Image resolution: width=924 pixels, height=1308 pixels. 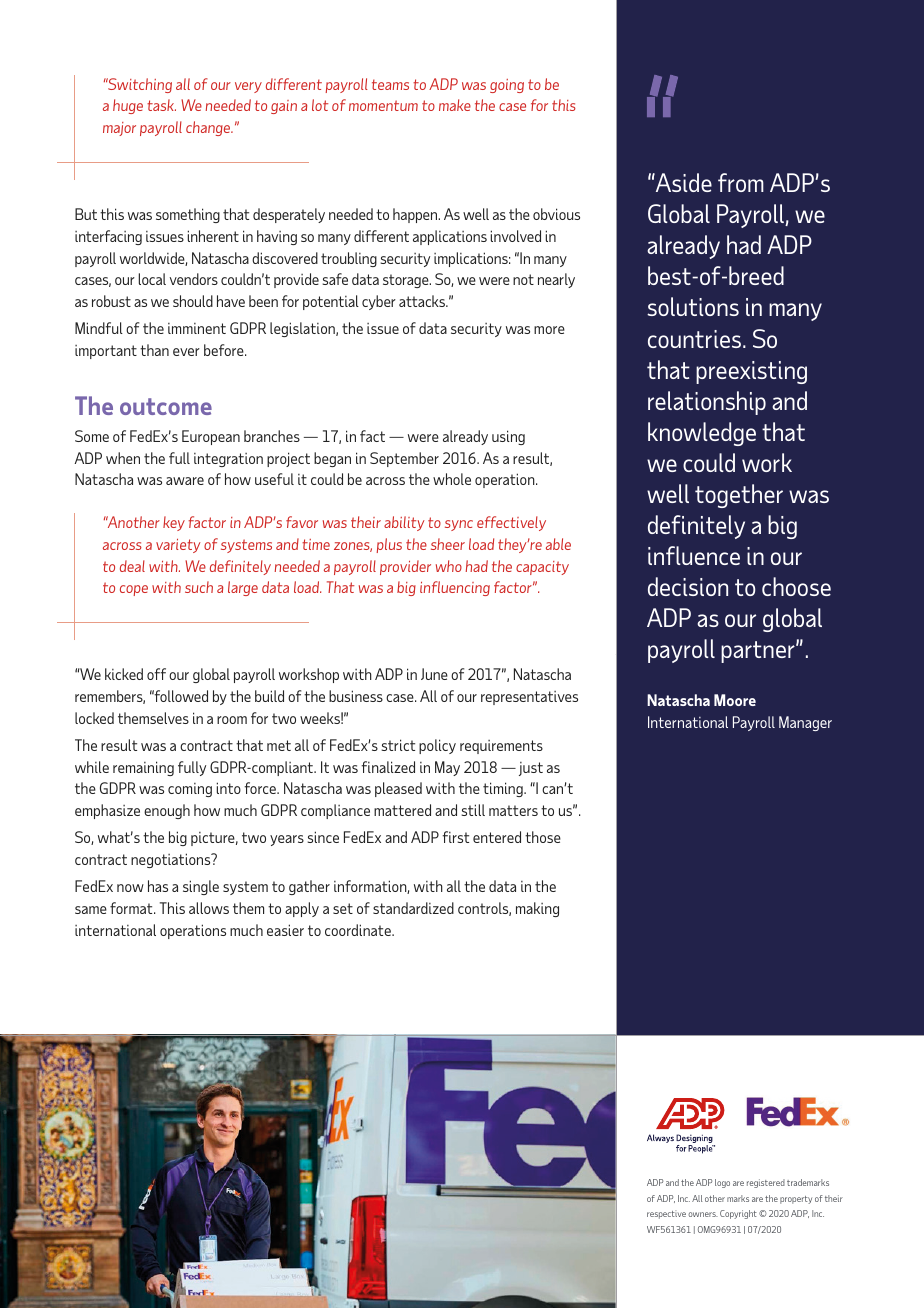 I want to click on from, so click(x=741, y=182).
